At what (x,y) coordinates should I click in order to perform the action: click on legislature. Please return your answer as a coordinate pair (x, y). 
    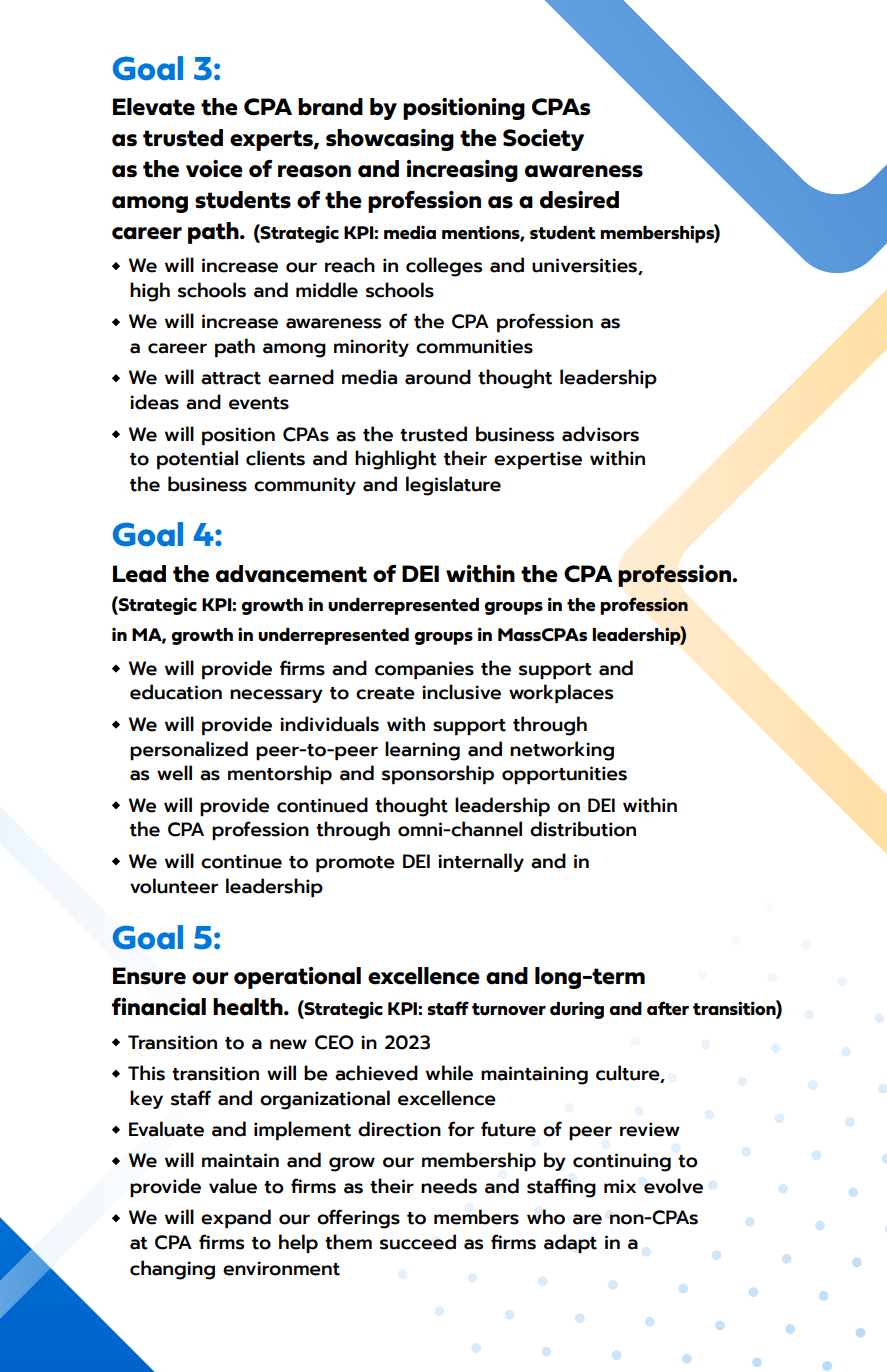
    Looking at the image, I should click on (453, 486).
